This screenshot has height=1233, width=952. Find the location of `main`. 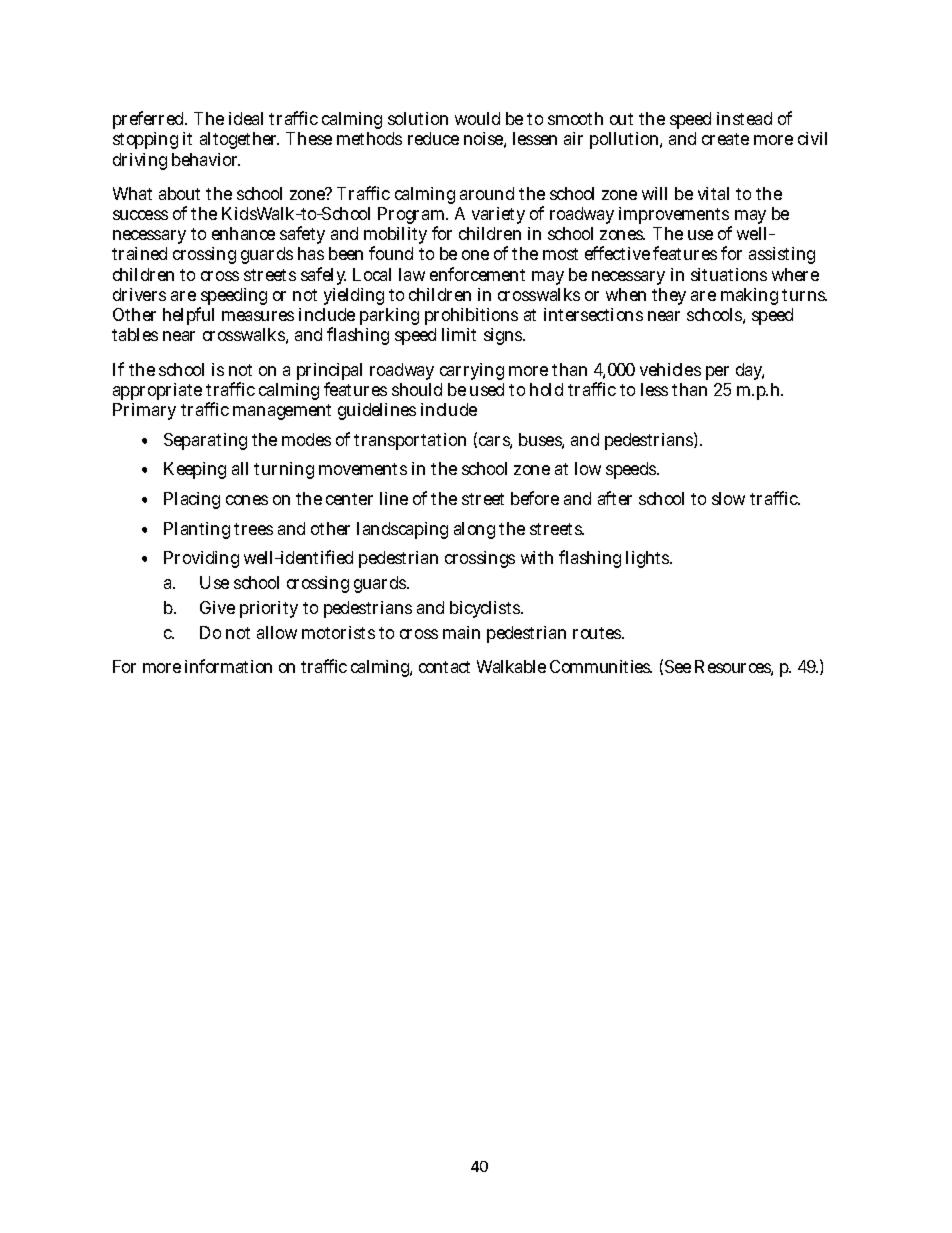

main is located at coordinates (461, 632).
